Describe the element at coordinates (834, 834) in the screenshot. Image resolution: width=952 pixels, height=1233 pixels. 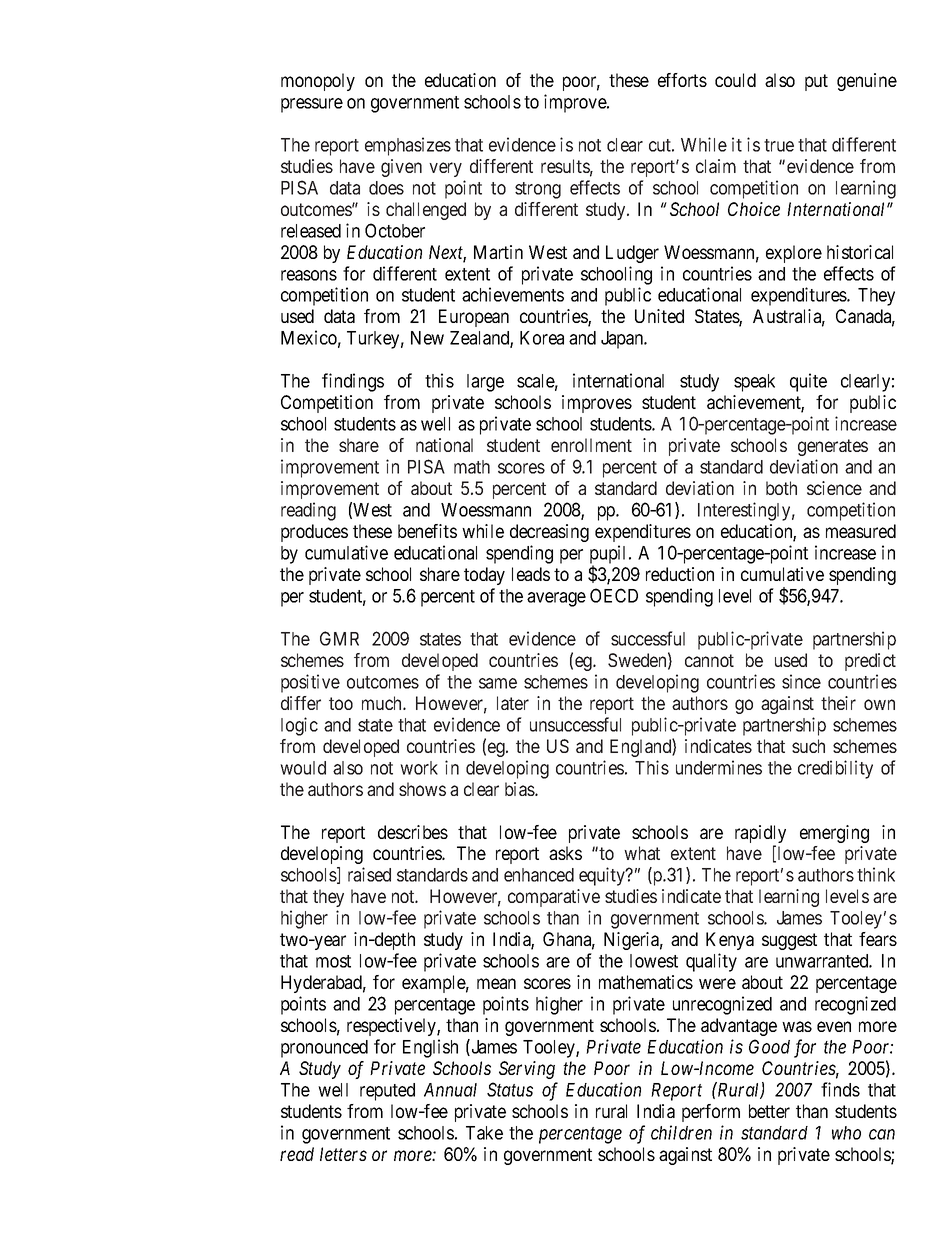
I see `emerging` at that location.
